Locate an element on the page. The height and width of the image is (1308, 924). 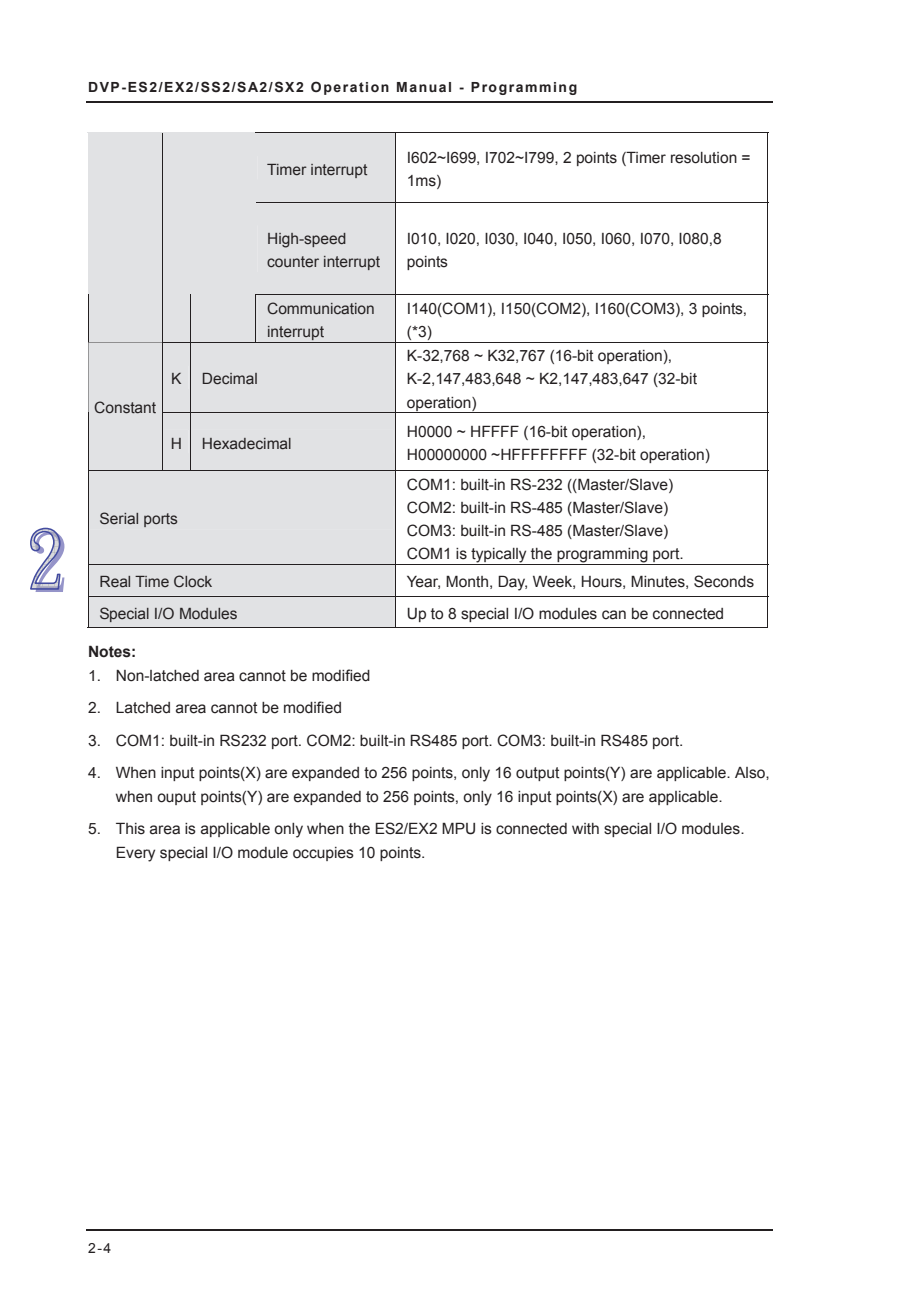
Communication is located at coordinates (320, 308).
